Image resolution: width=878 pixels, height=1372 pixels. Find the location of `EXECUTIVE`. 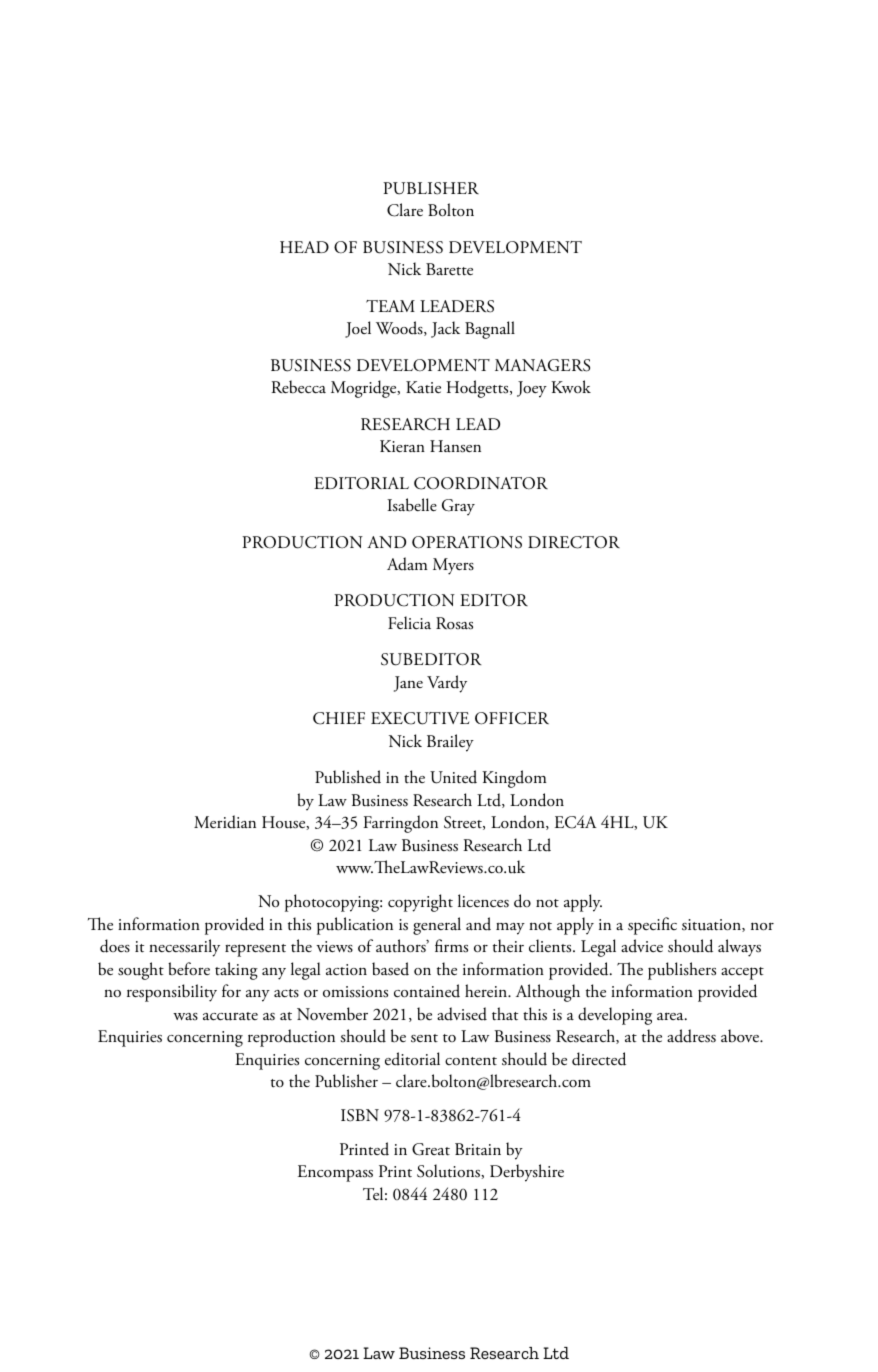

EXECUTIVE is located at coordinates (420, 718).
